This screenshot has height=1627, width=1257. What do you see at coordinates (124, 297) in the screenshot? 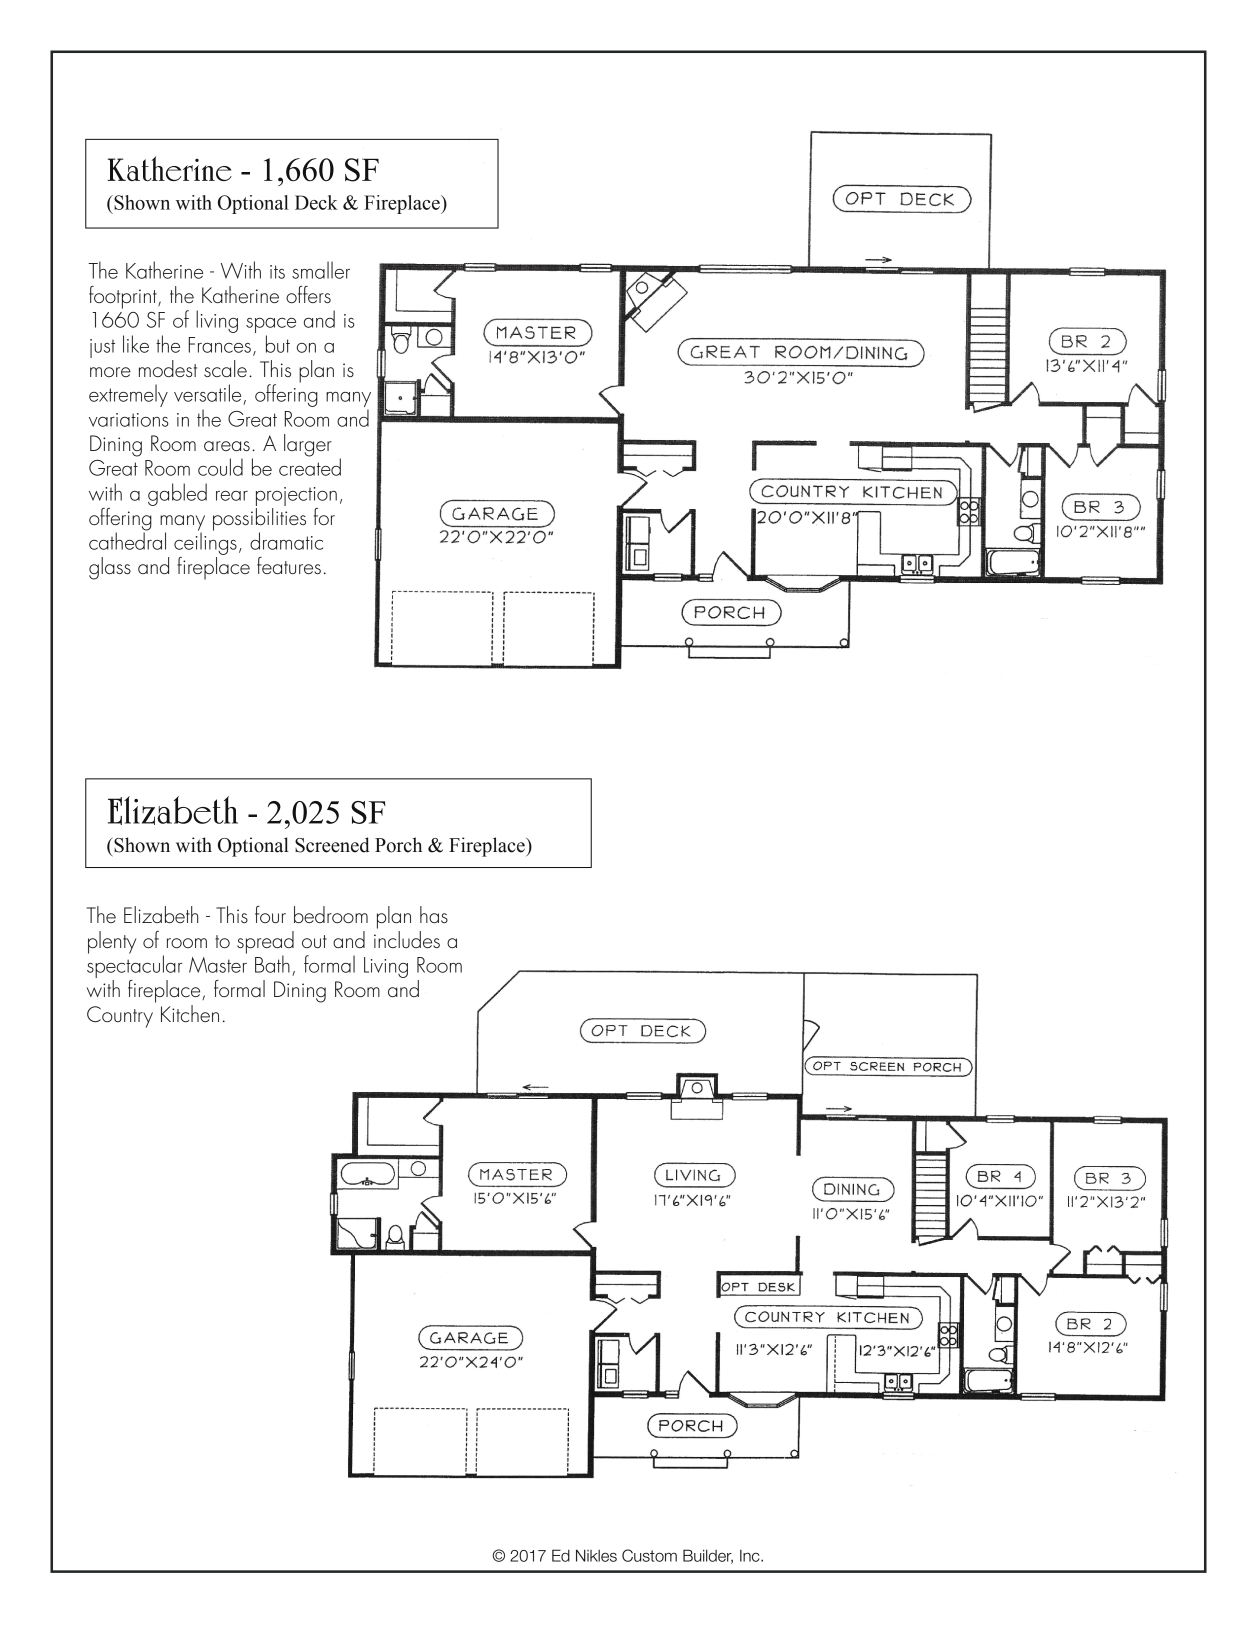
I see `footprint` at bounding box center [124, 297].
